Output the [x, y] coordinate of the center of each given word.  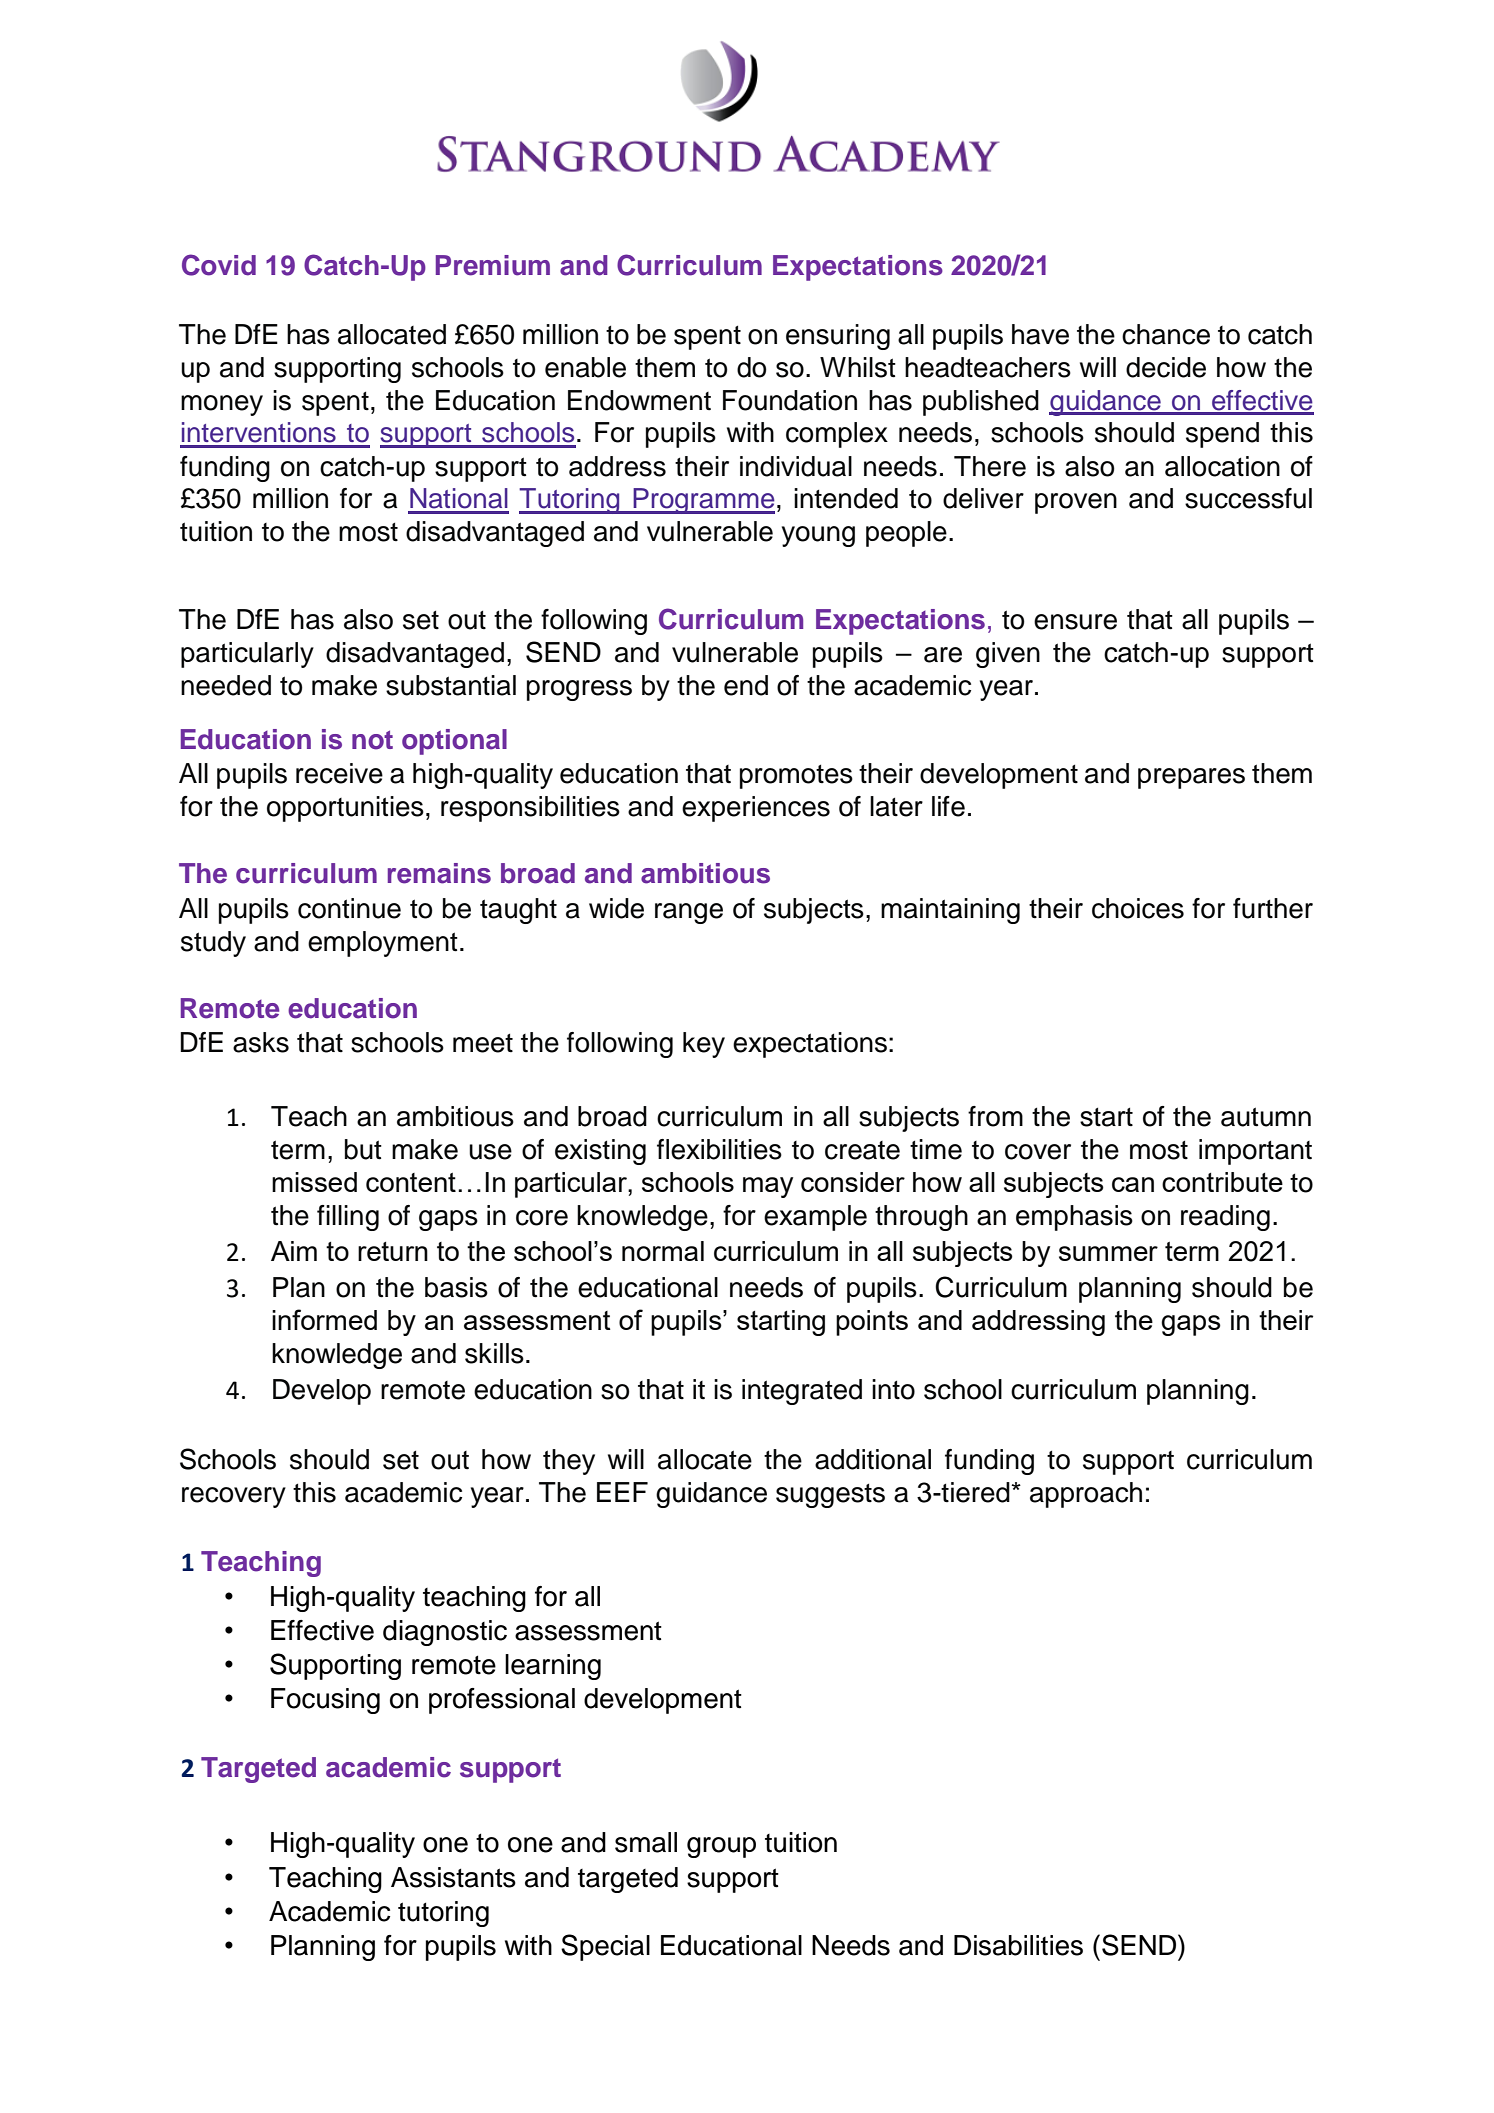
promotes [796, 777]
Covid [219, 265]
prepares [1191, 778]
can [1133, 1184]
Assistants [453, 1877]
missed [314, 1182]
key [704, 1045]
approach [1086, 1495]
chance [1166, 334]
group [721, 1847]
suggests [830, 1496]
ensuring [838, 337]
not [372, 740]
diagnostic [445, 1633]
